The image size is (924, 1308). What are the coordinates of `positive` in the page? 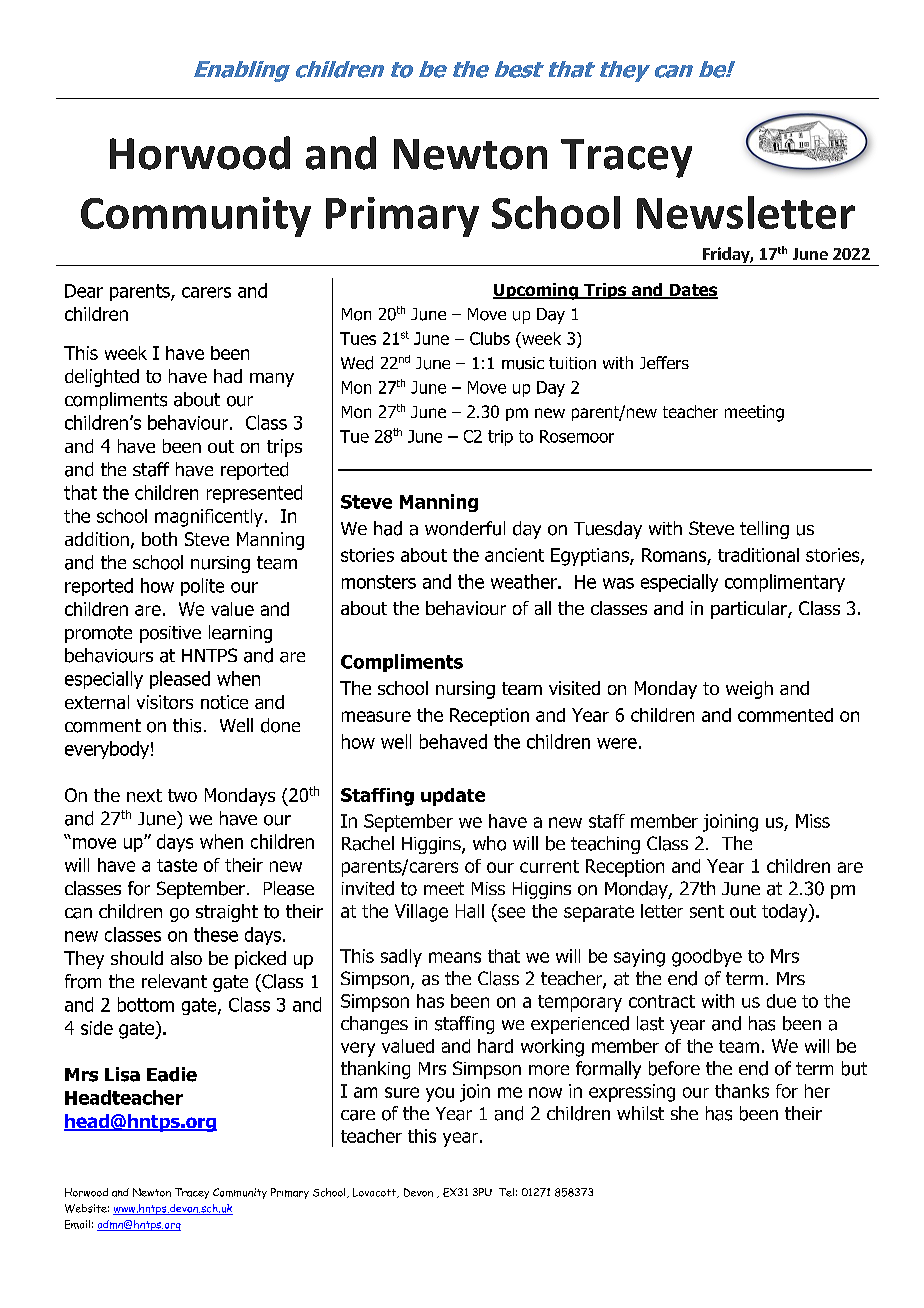 It's located at (170, 634).
